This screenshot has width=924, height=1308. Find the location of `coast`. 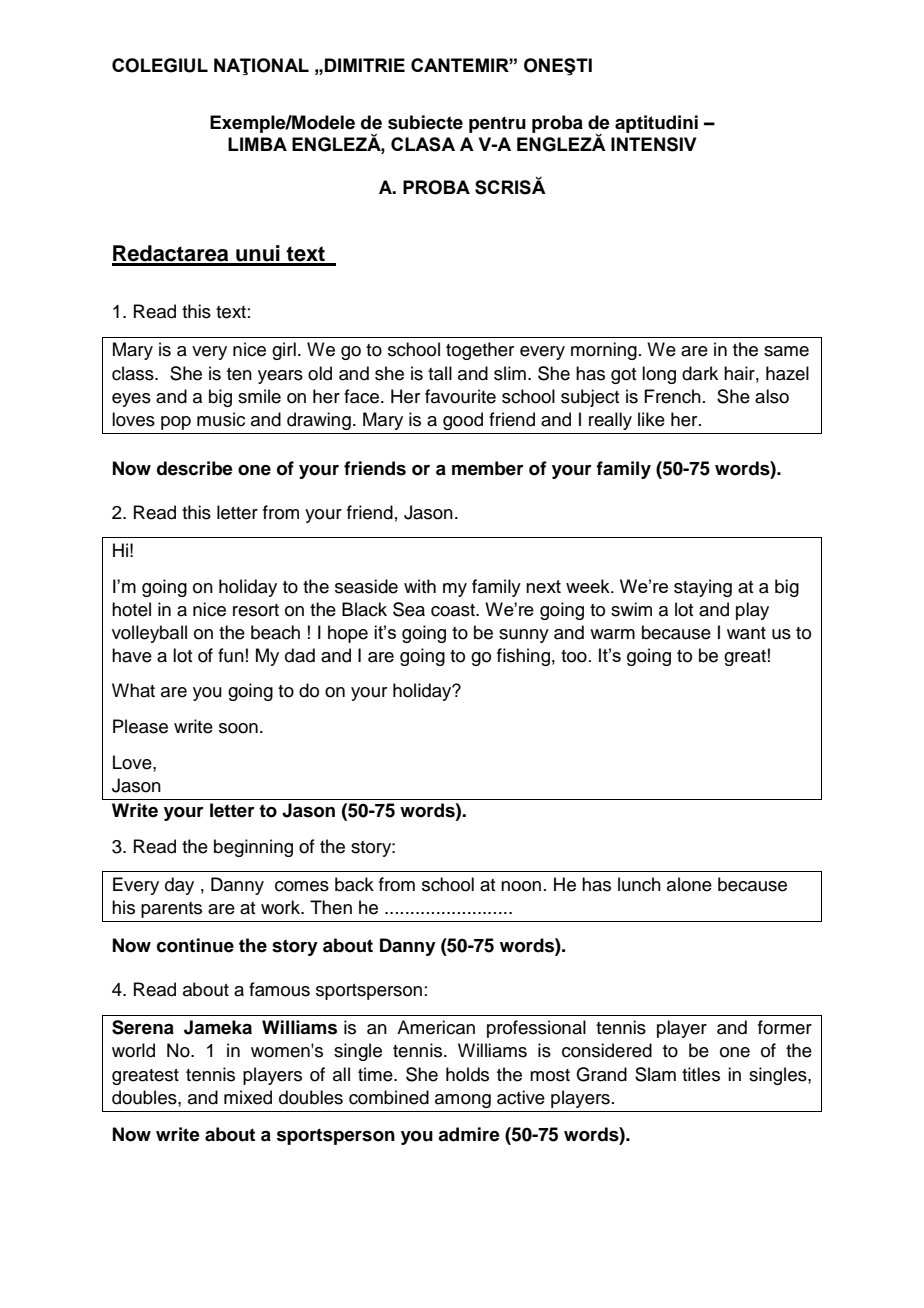

coast is located at coordinates (454, 610).
